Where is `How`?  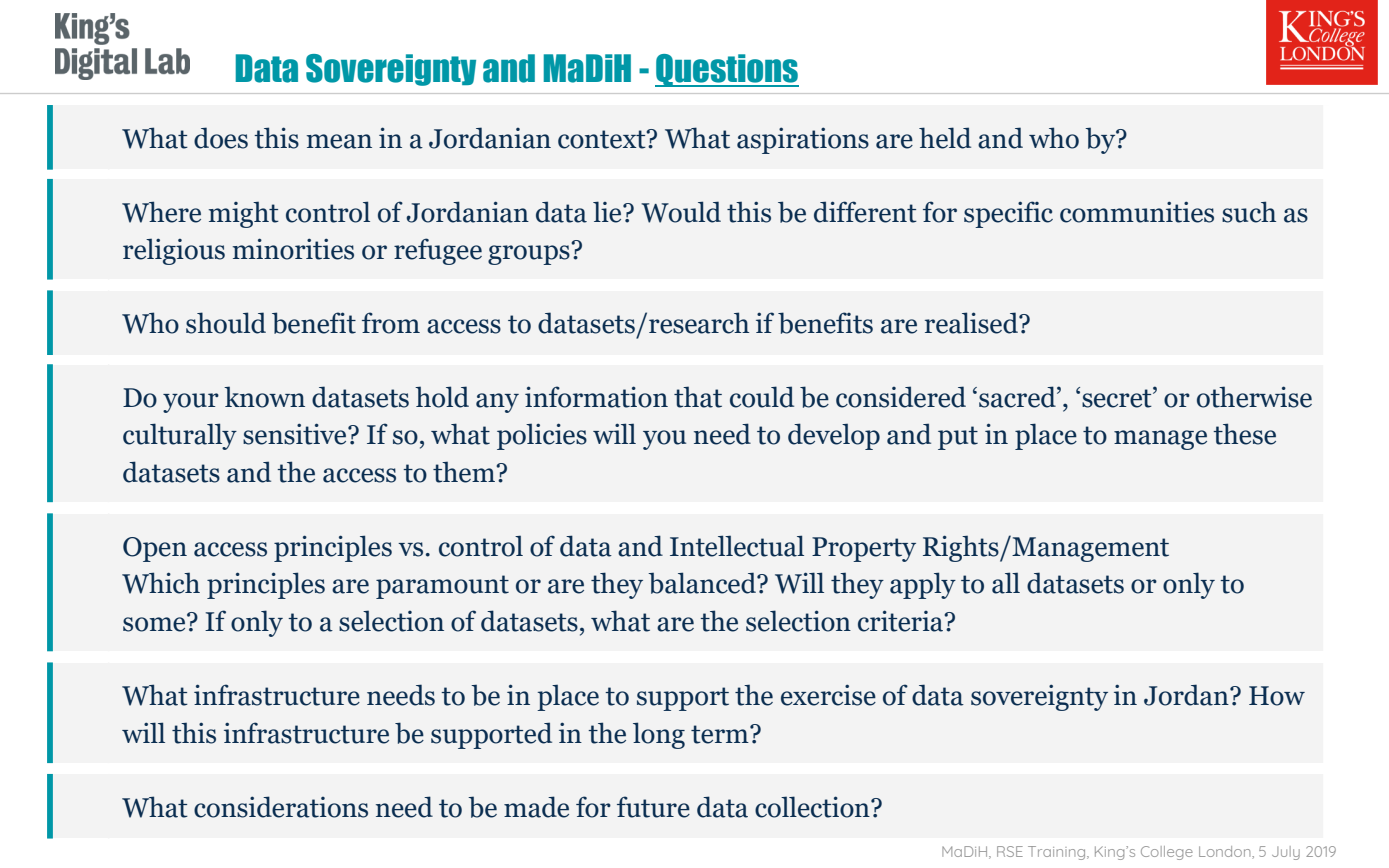
How is located at coordinates (1277, 696).
